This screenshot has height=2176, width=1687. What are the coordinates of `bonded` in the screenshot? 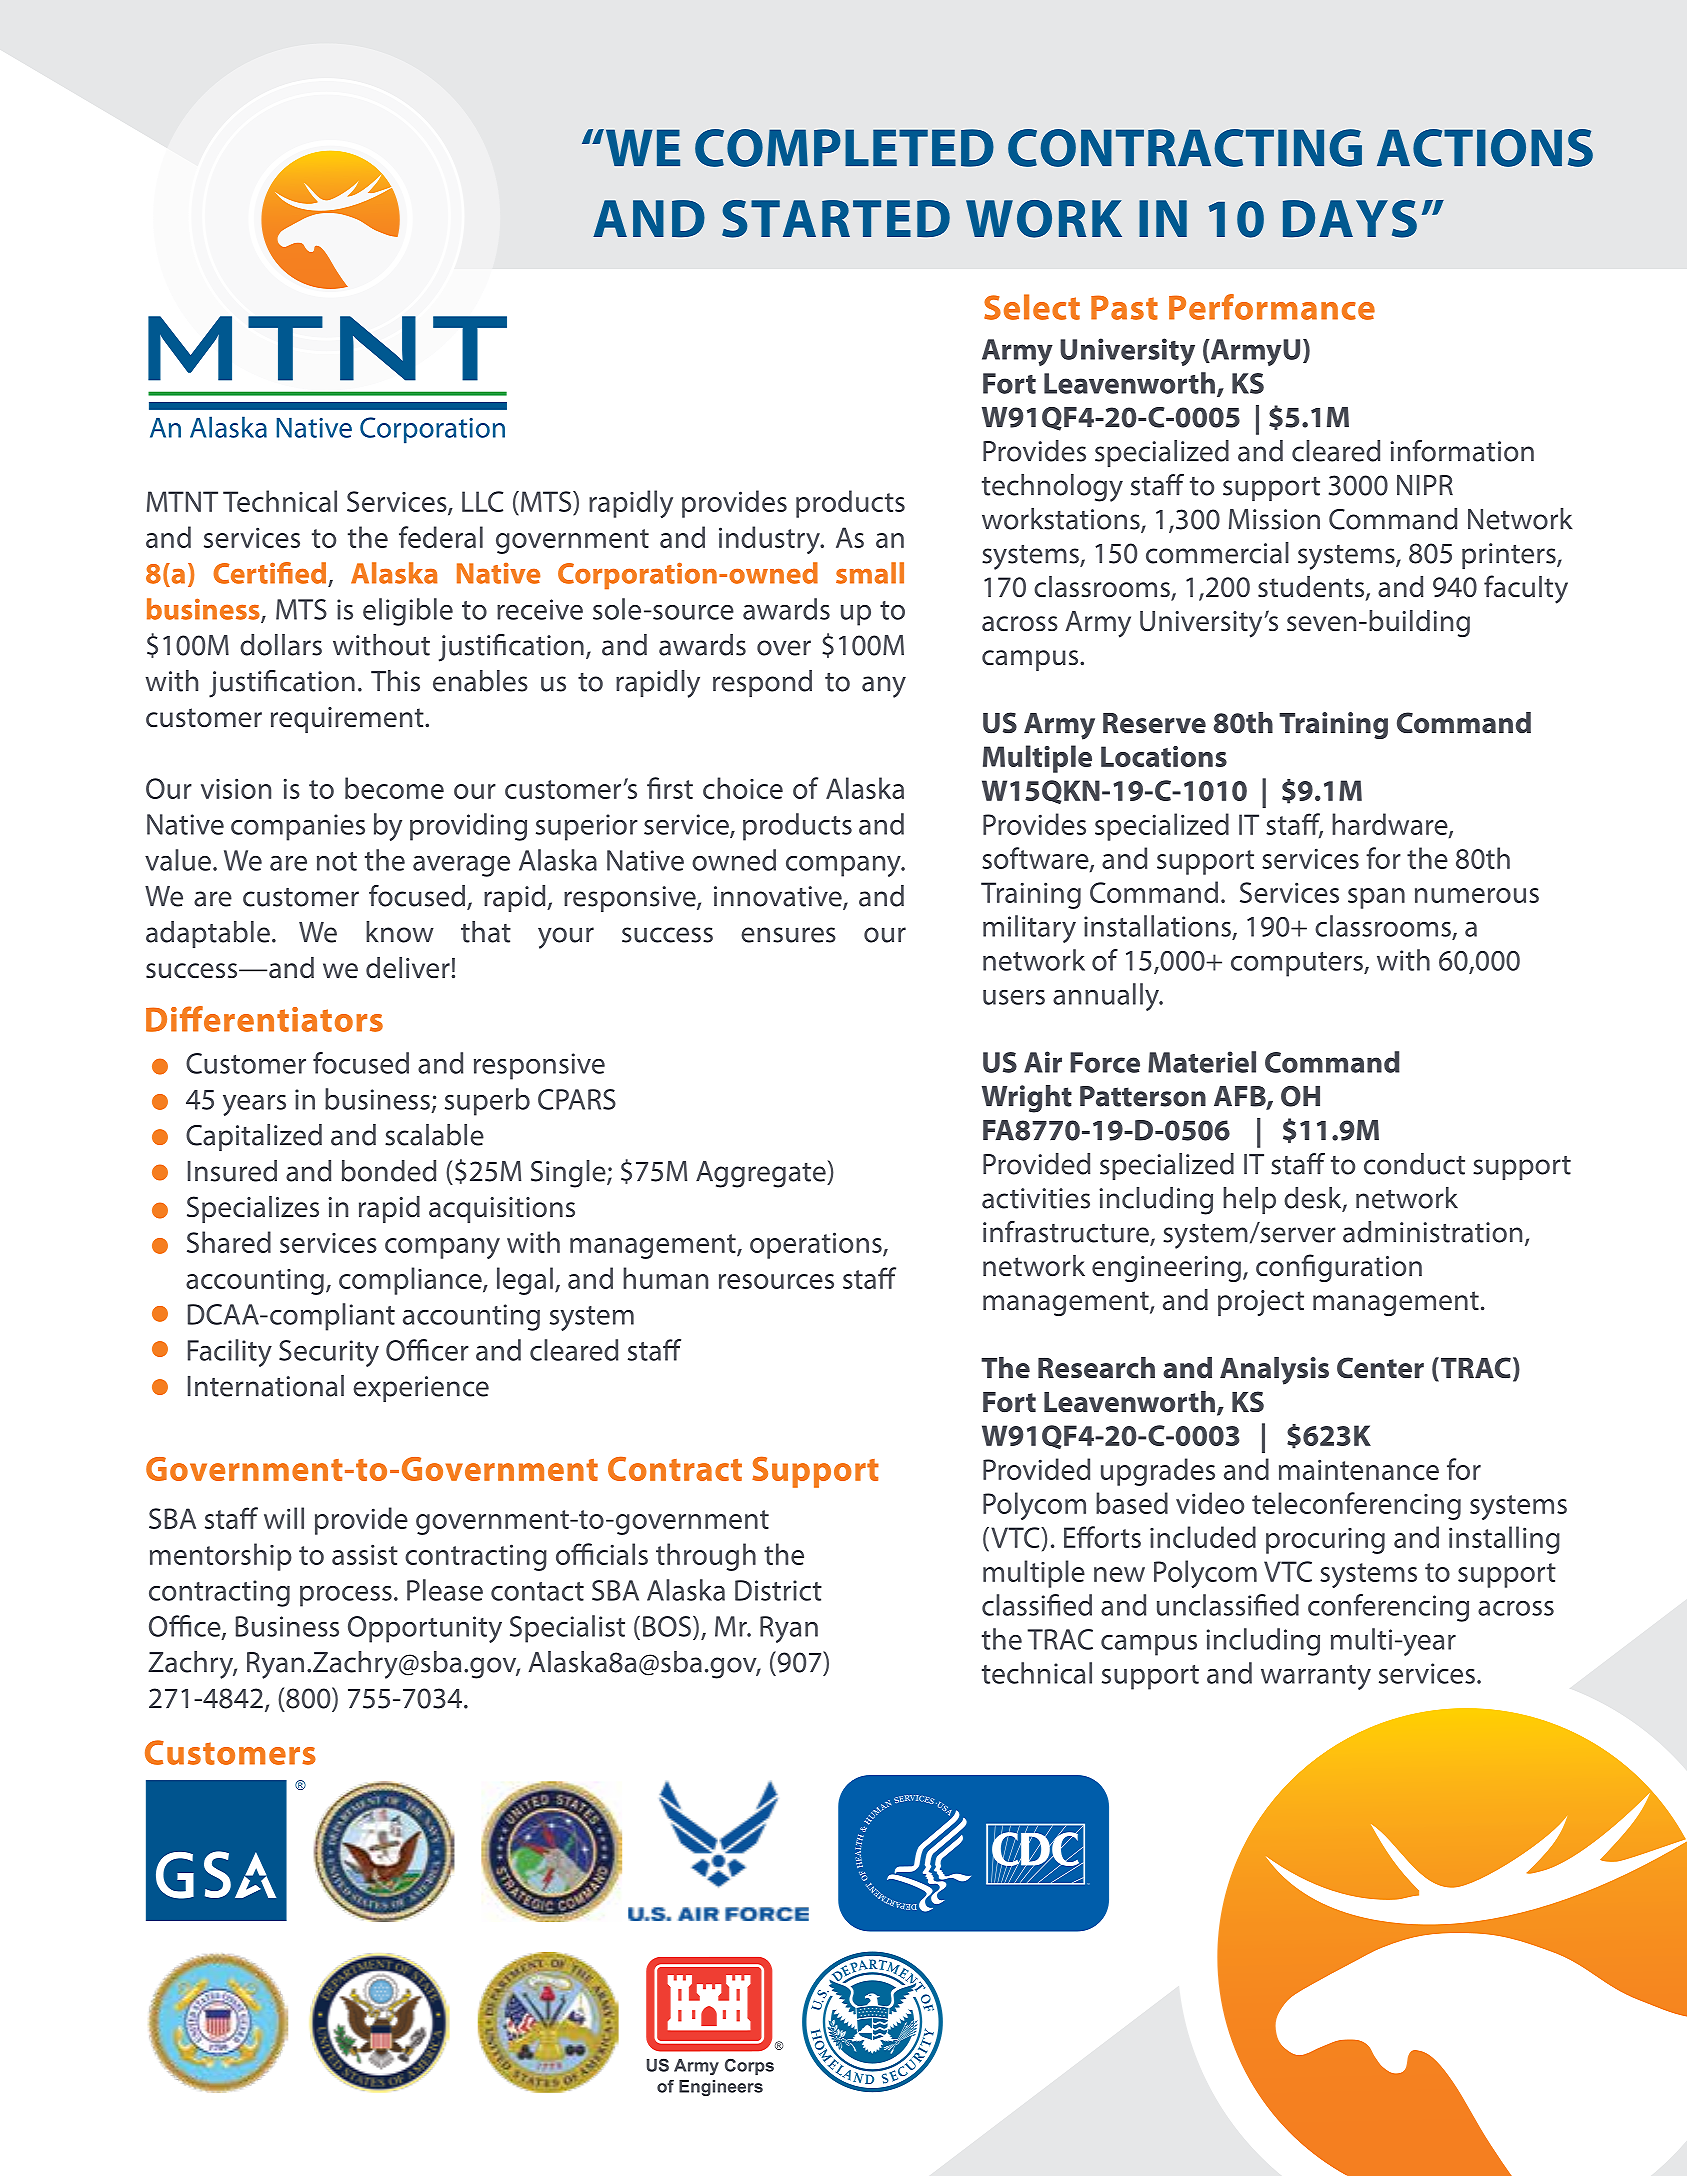 It's located at (389, 1171).
